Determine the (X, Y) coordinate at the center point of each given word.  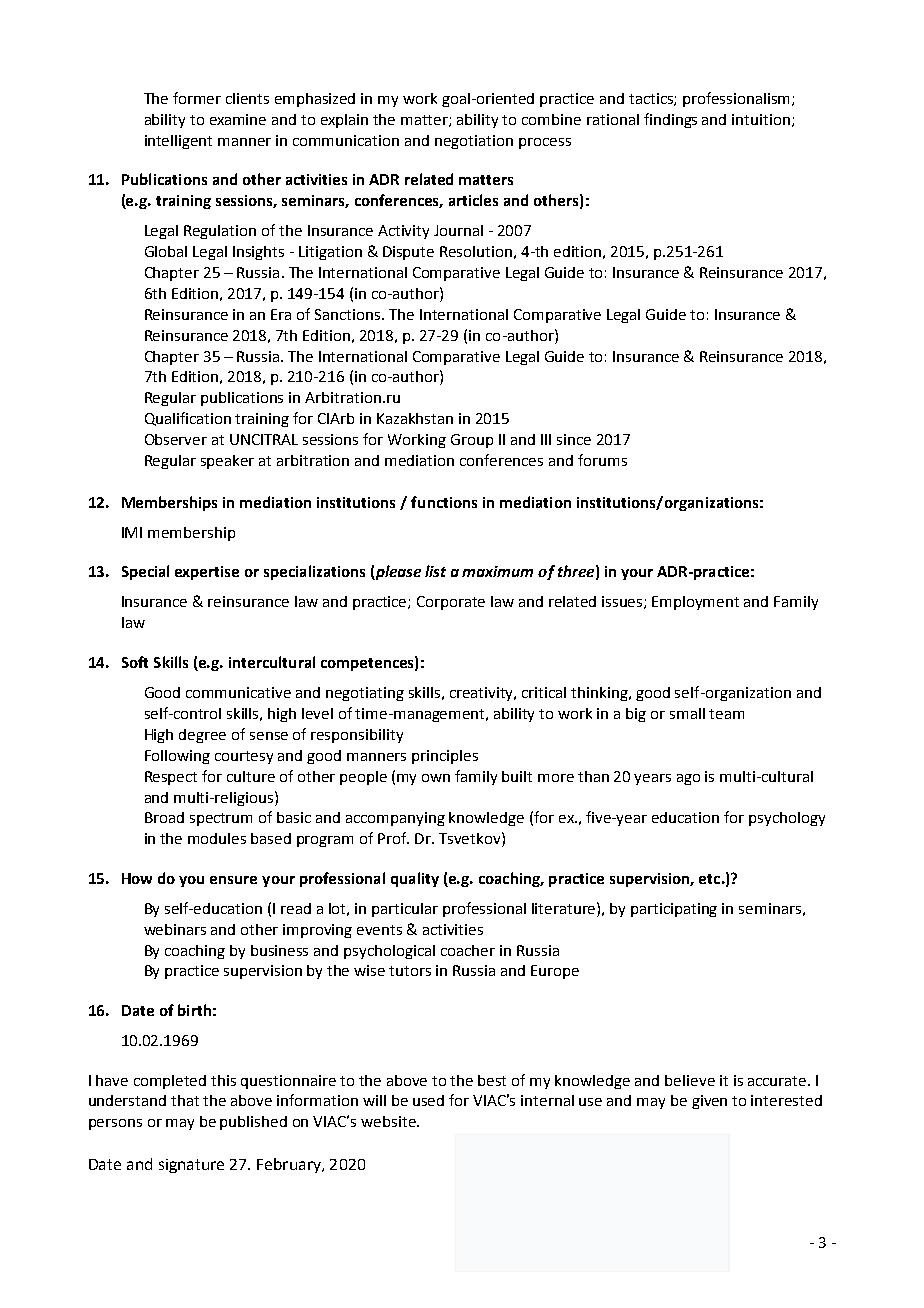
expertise (207, 573)
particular (405, 910)
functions (444, 502)
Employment (695, 603)
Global (166, 251)
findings (670, 120)
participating (674, 910)
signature (191, 1166)
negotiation (474, 142)
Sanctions (349, 314)
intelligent (178, 142)
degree (202, 736)
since (574, 439)
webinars (175, 929)
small (687, 713)
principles (445, 757)
